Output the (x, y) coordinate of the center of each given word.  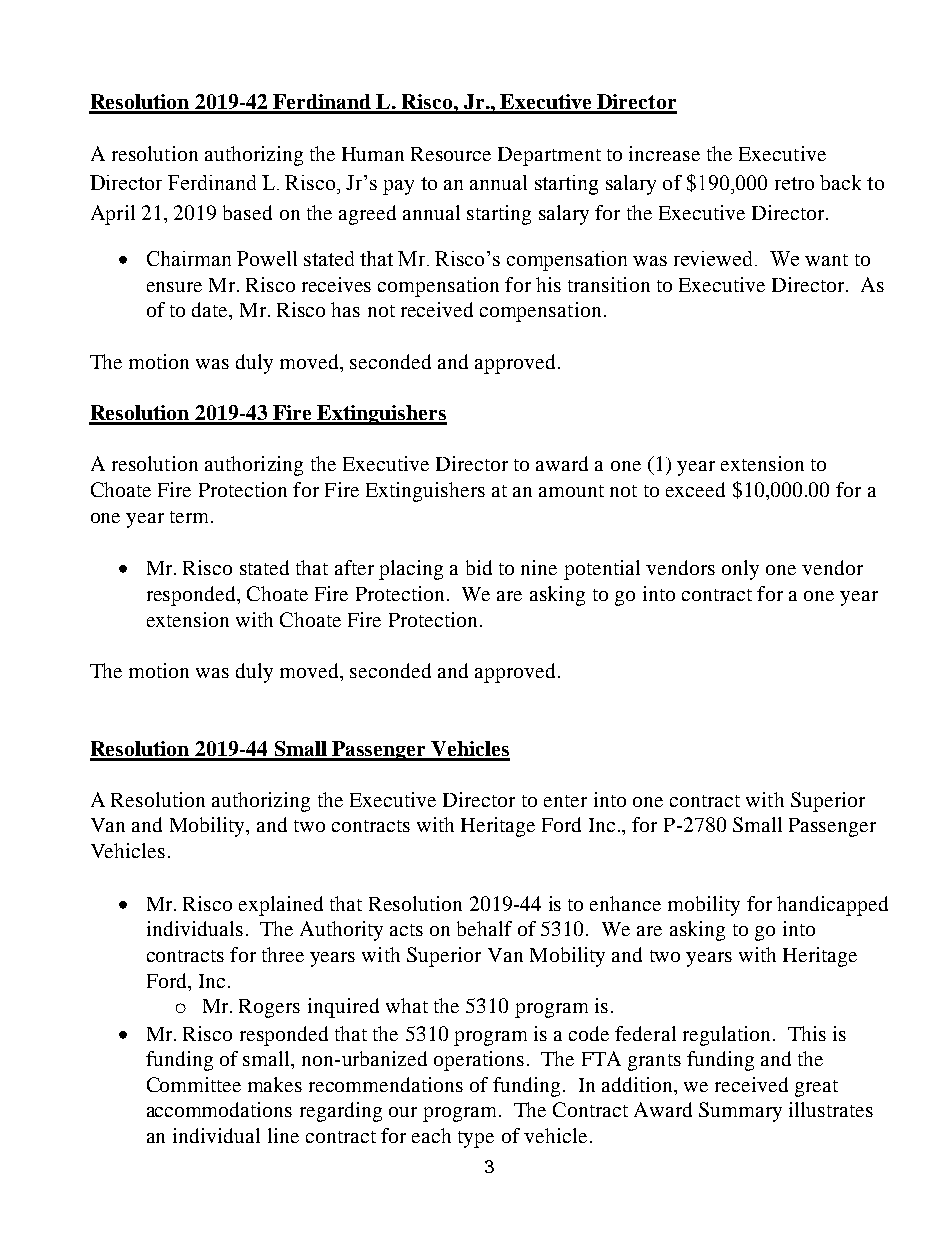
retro (794, 183)
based (247, 212)
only (740, 570)
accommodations (219, 1109)
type (476, 1139)
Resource (451, 154)
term (191, 517)
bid (479, 567)
